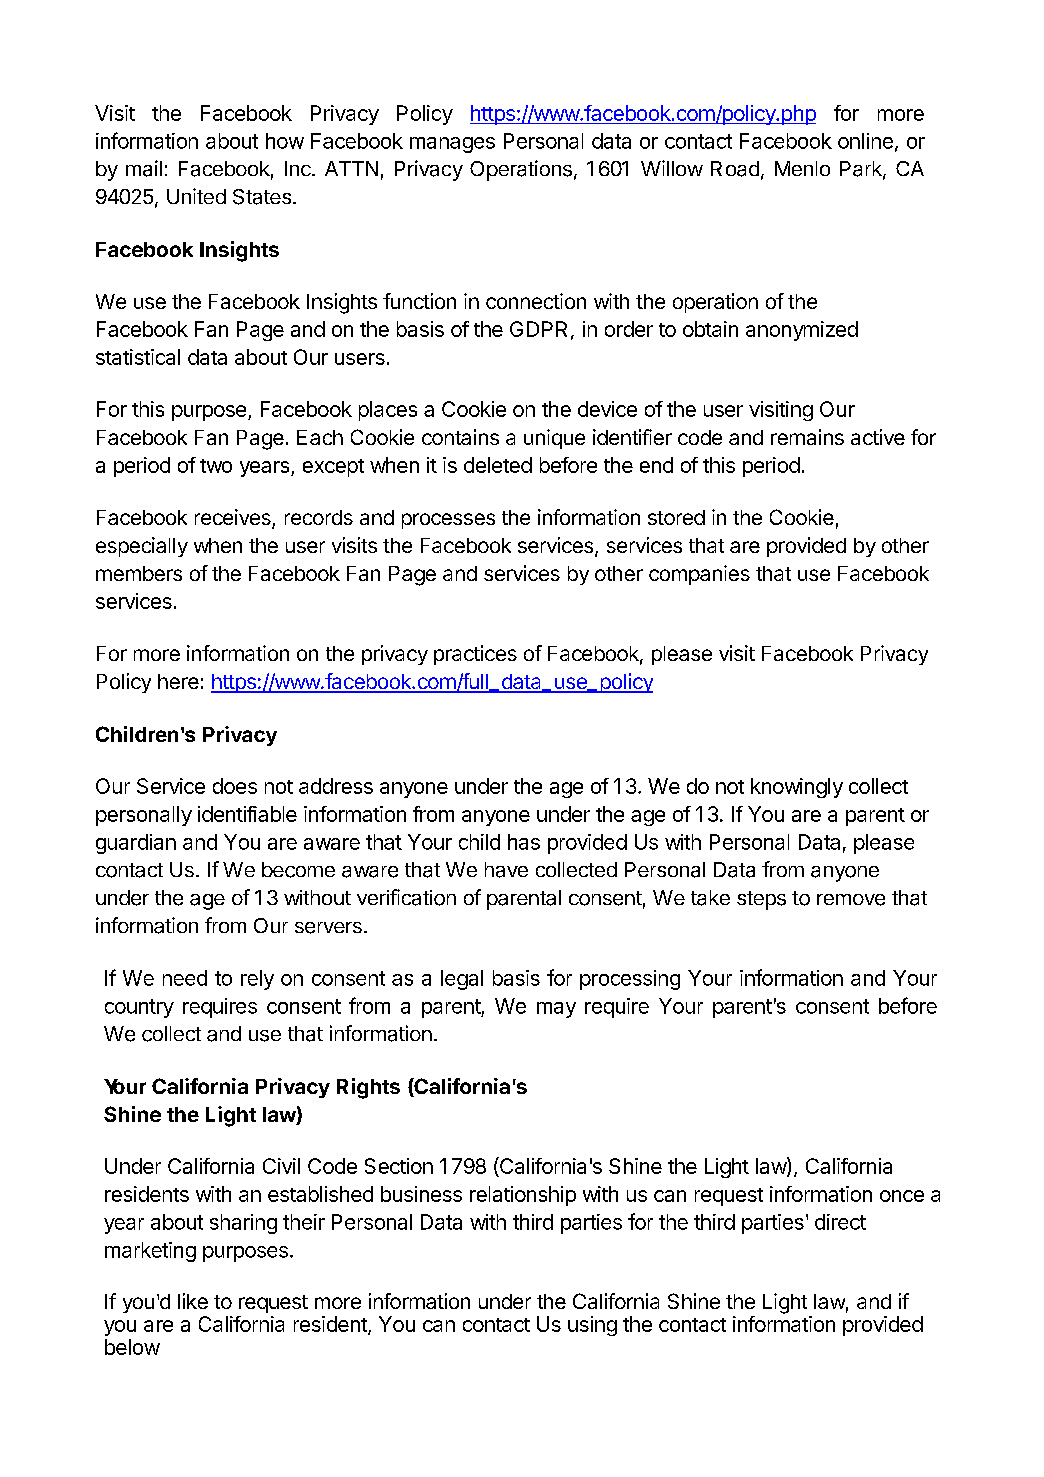 This document has width=1044, height=1477. Describe the element at coordinates (592, 1326) in the document. I see `using` at that location.
